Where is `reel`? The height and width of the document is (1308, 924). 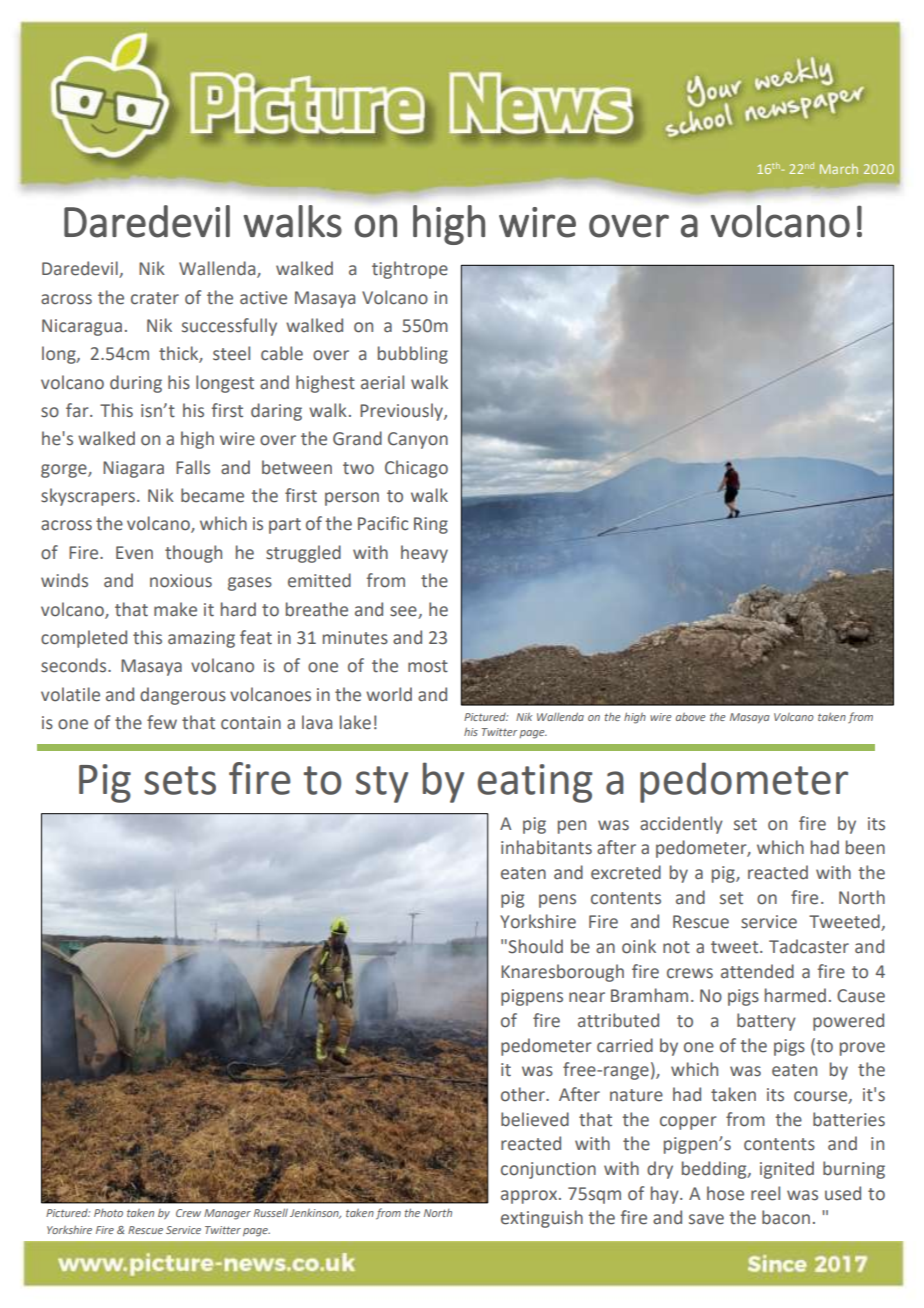
reel is located at coordinates (765, 1193).
